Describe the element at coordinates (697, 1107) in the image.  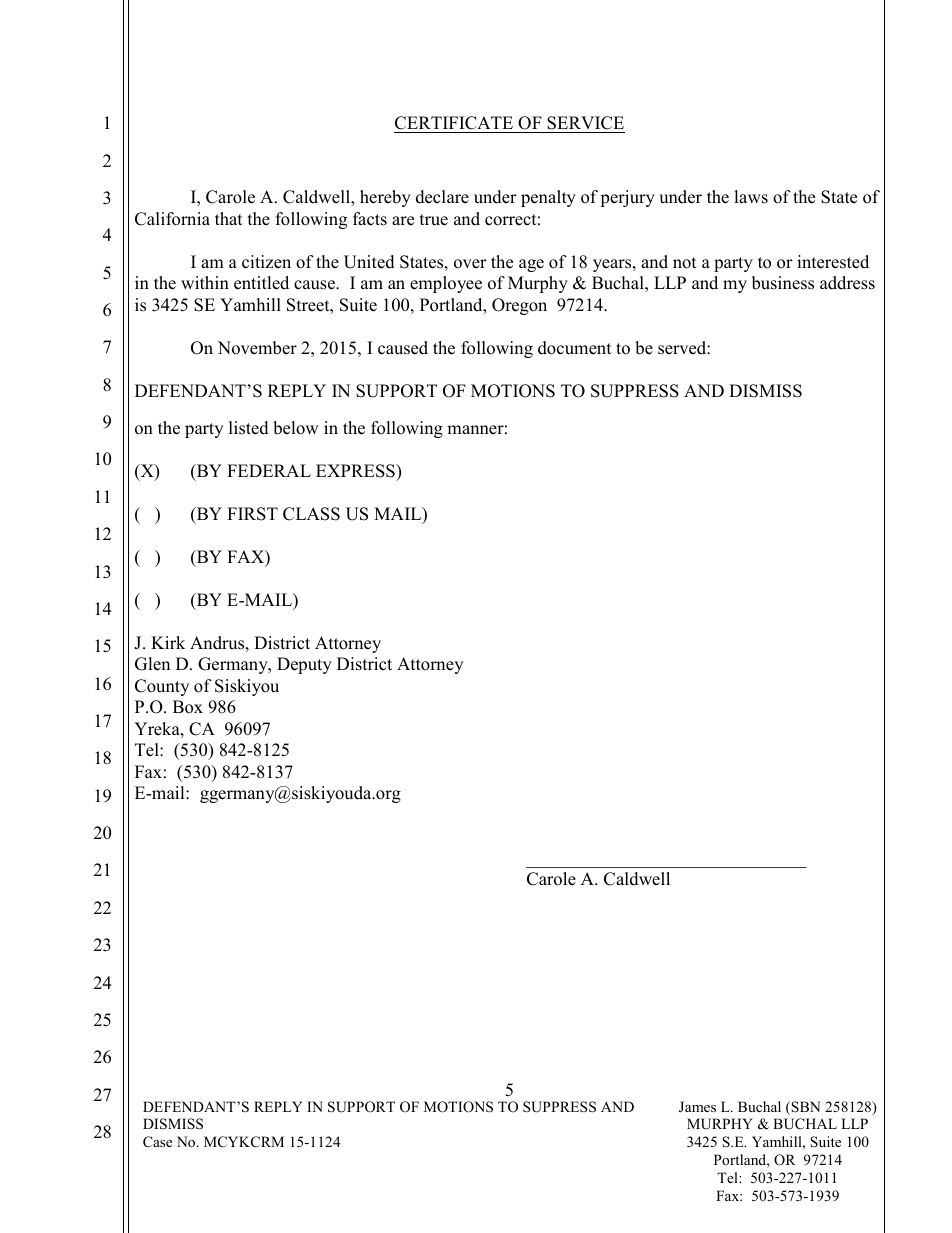
I see `James` at that location.
